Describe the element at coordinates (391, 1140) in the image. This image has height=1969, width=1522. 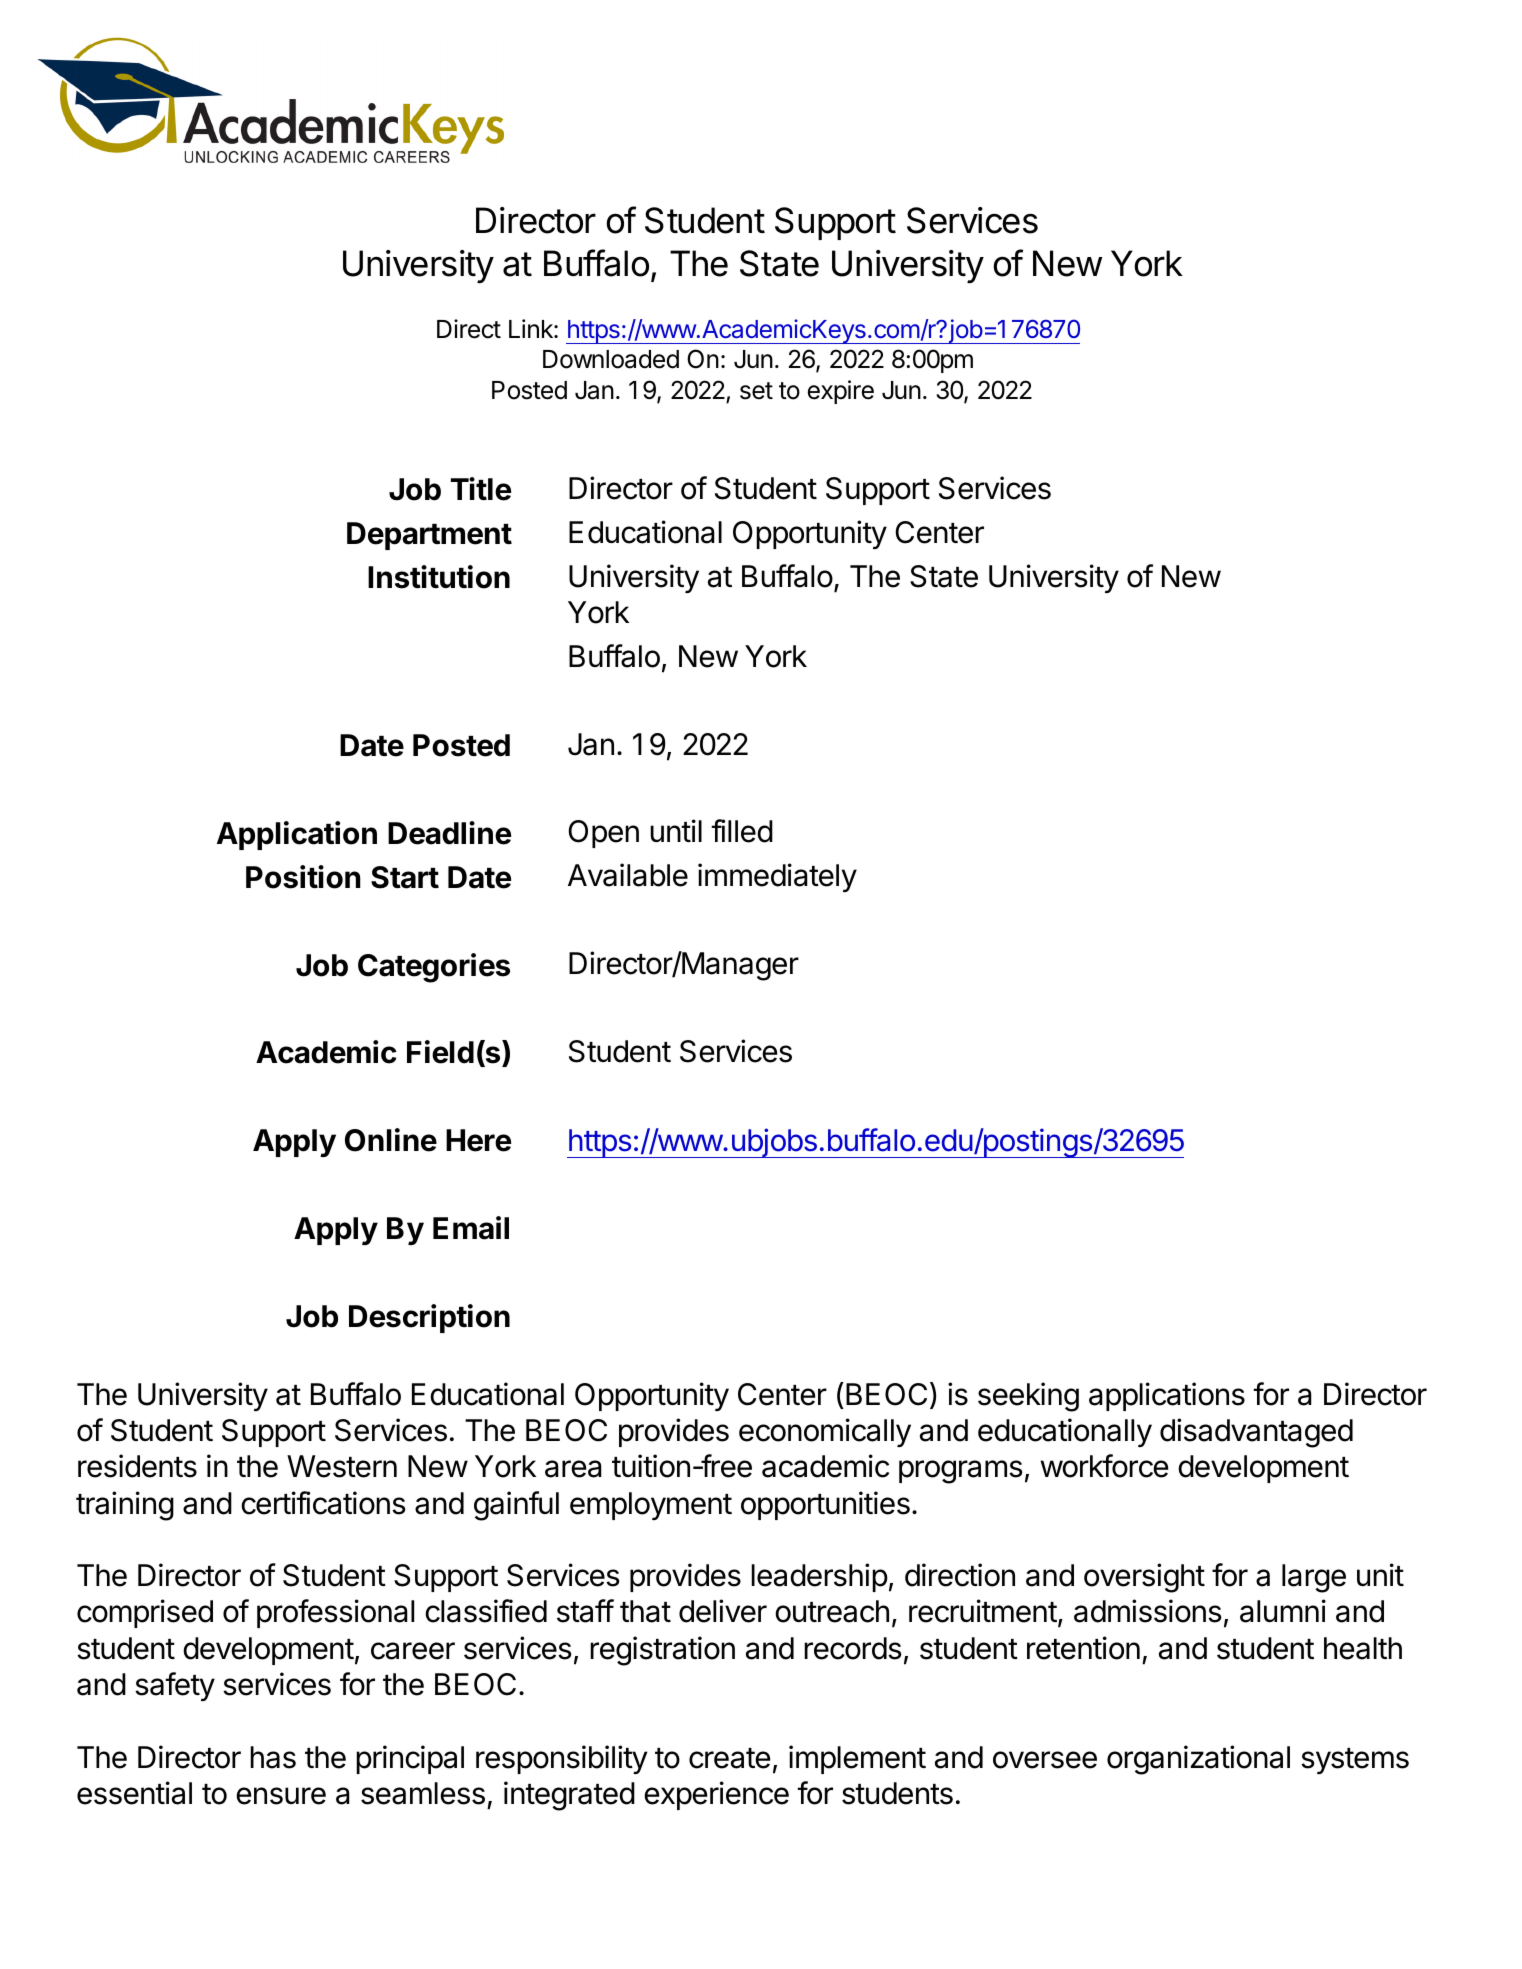
I see `Online` at that location.
